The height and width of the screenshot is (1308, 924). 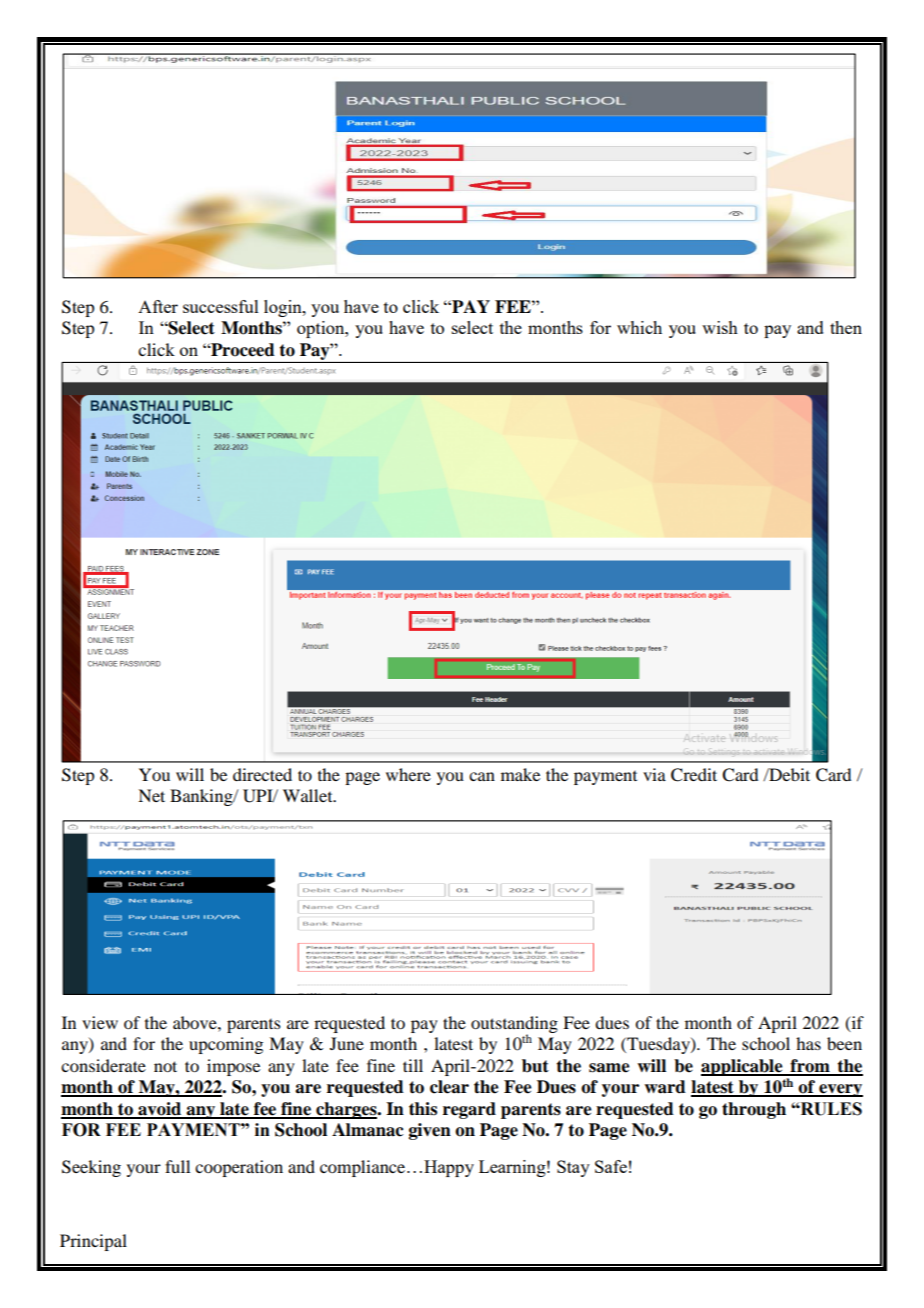 What do you see at coordinates (654, 774) in the screenshot?
I see `via` at bounding box center [654, 774].
